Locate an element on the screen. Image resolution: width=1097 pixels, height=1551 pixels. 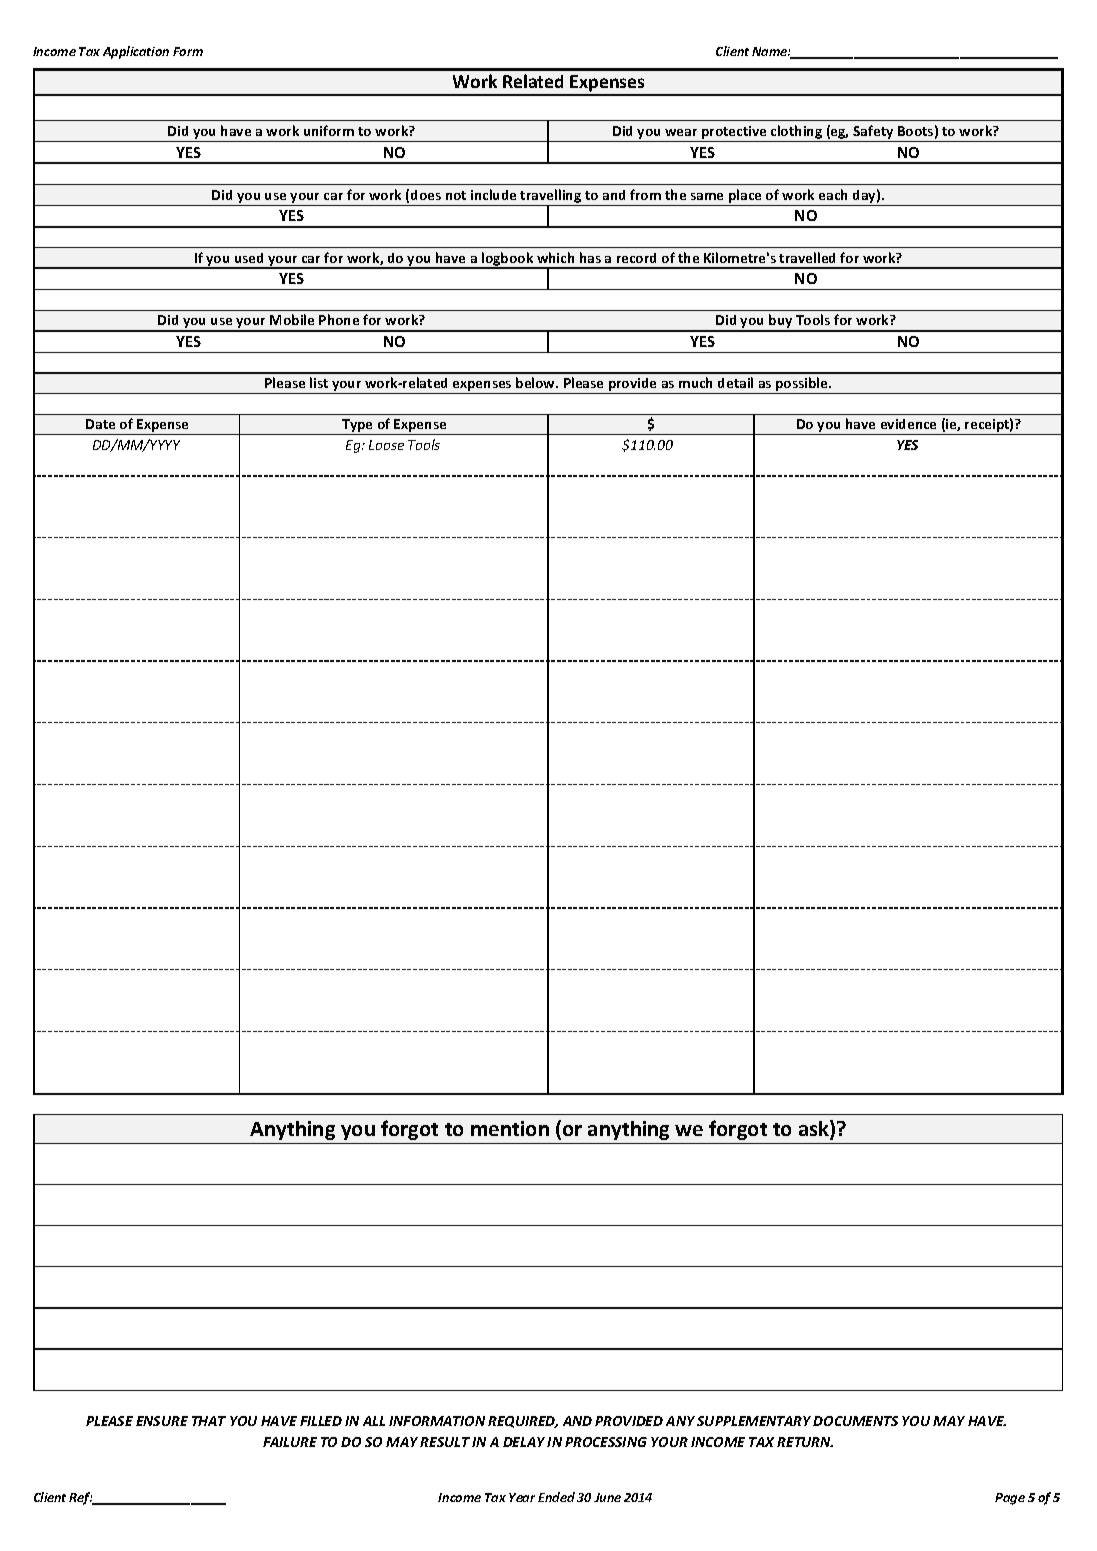
mention is located at coordinates (510, 1128).
